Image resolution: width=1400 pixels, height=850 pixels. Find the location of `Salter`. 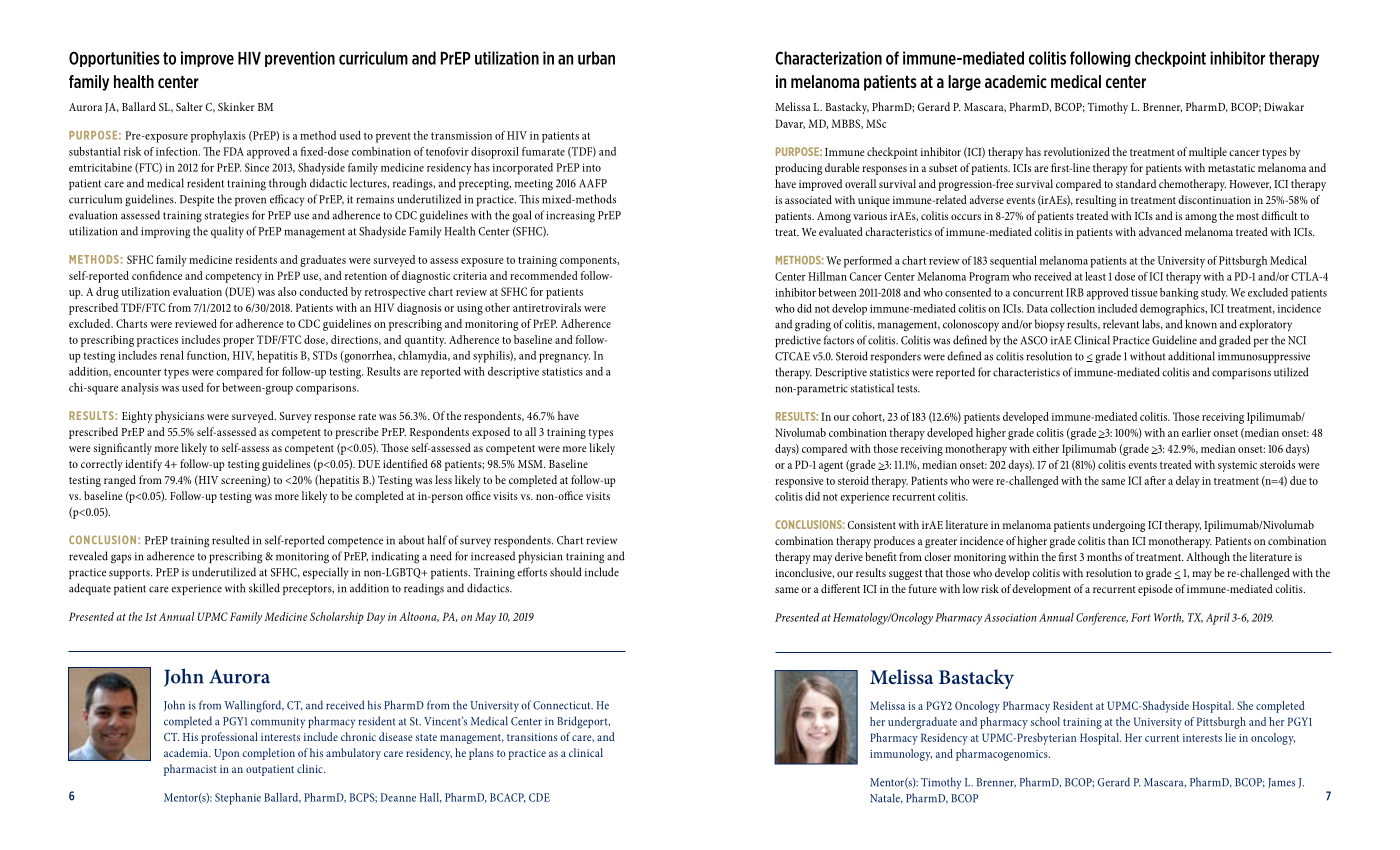

Salter is located at coordinates (189, 106).
